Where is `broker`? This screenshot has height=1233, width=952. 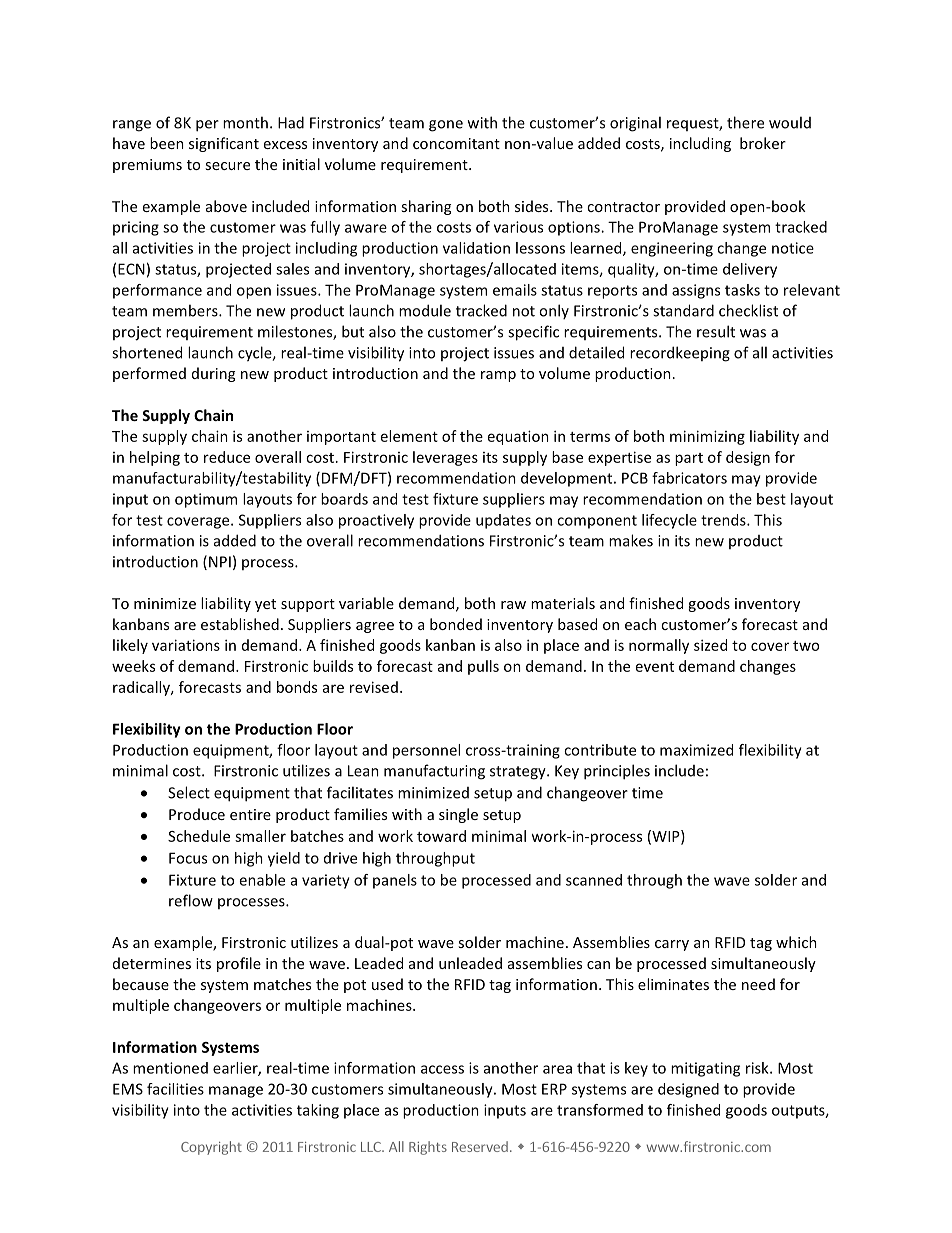 broker is located at coordinates (763, 143).
